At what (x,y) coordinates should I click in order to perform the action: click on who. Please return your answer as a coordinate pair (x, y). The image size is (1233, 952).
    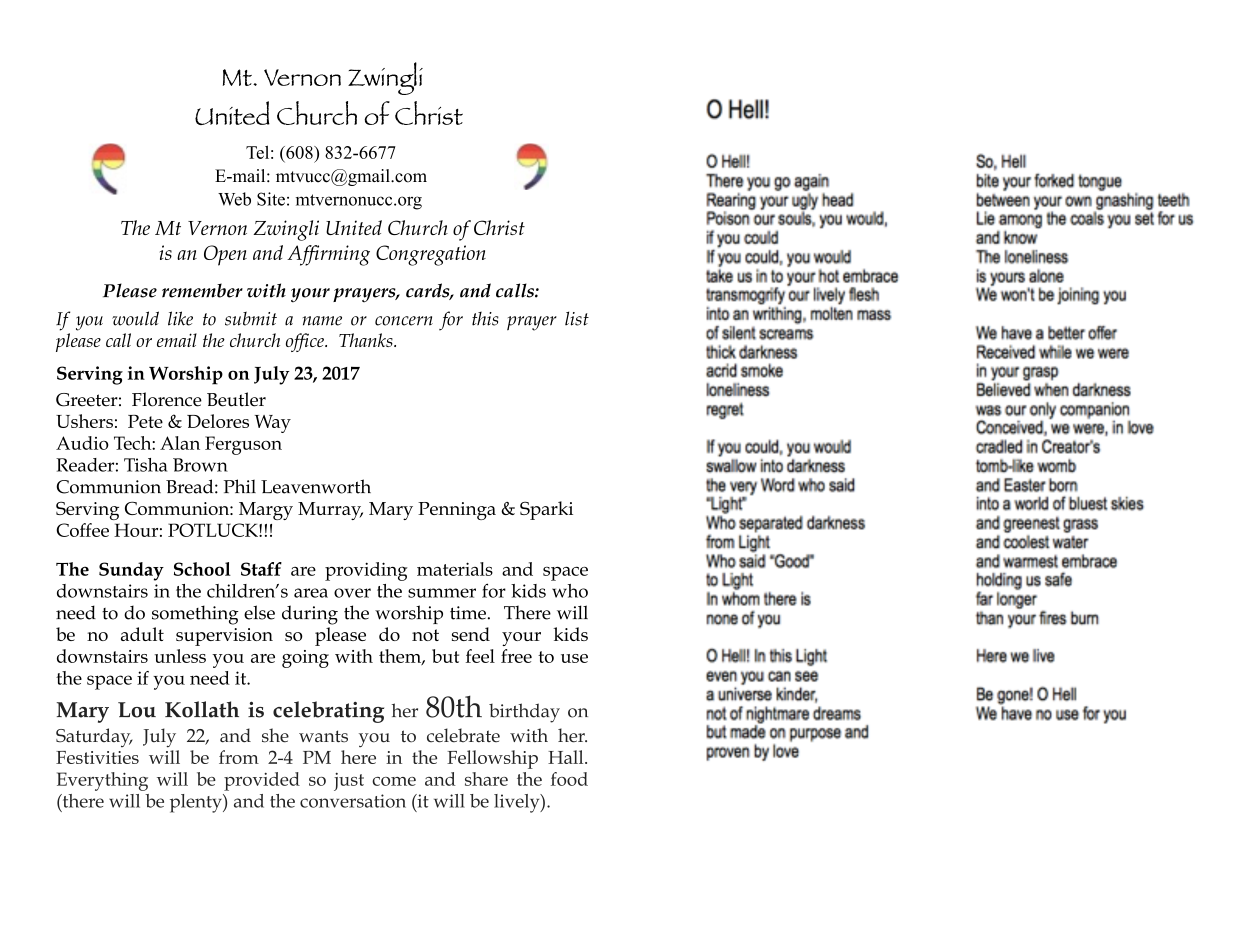
    Looking at the image, I should click on (570, 591).
